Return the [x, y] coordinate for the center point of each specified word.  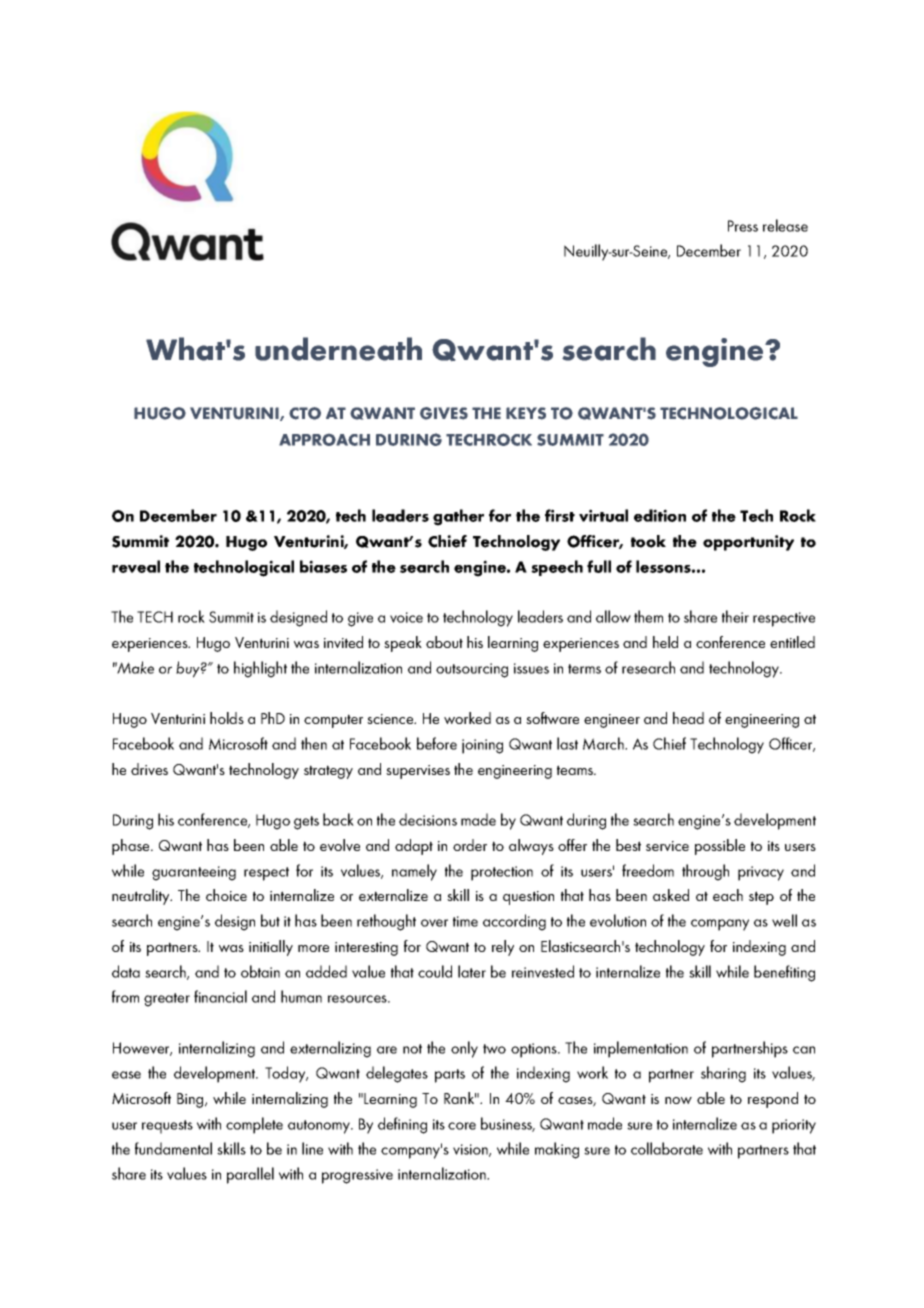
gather [458, 517]
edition [660, 515]
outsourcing [472, 670]
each [728, 895]
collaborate [667, 1148]
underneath [338, 349]
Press [743, 226]
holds [227, 718]
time [465, 921]
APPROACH [324, 440]
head [688, 718]
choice [226, 895]
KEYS [526, 413]
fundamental [173, 1148]
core [462, 1126]
